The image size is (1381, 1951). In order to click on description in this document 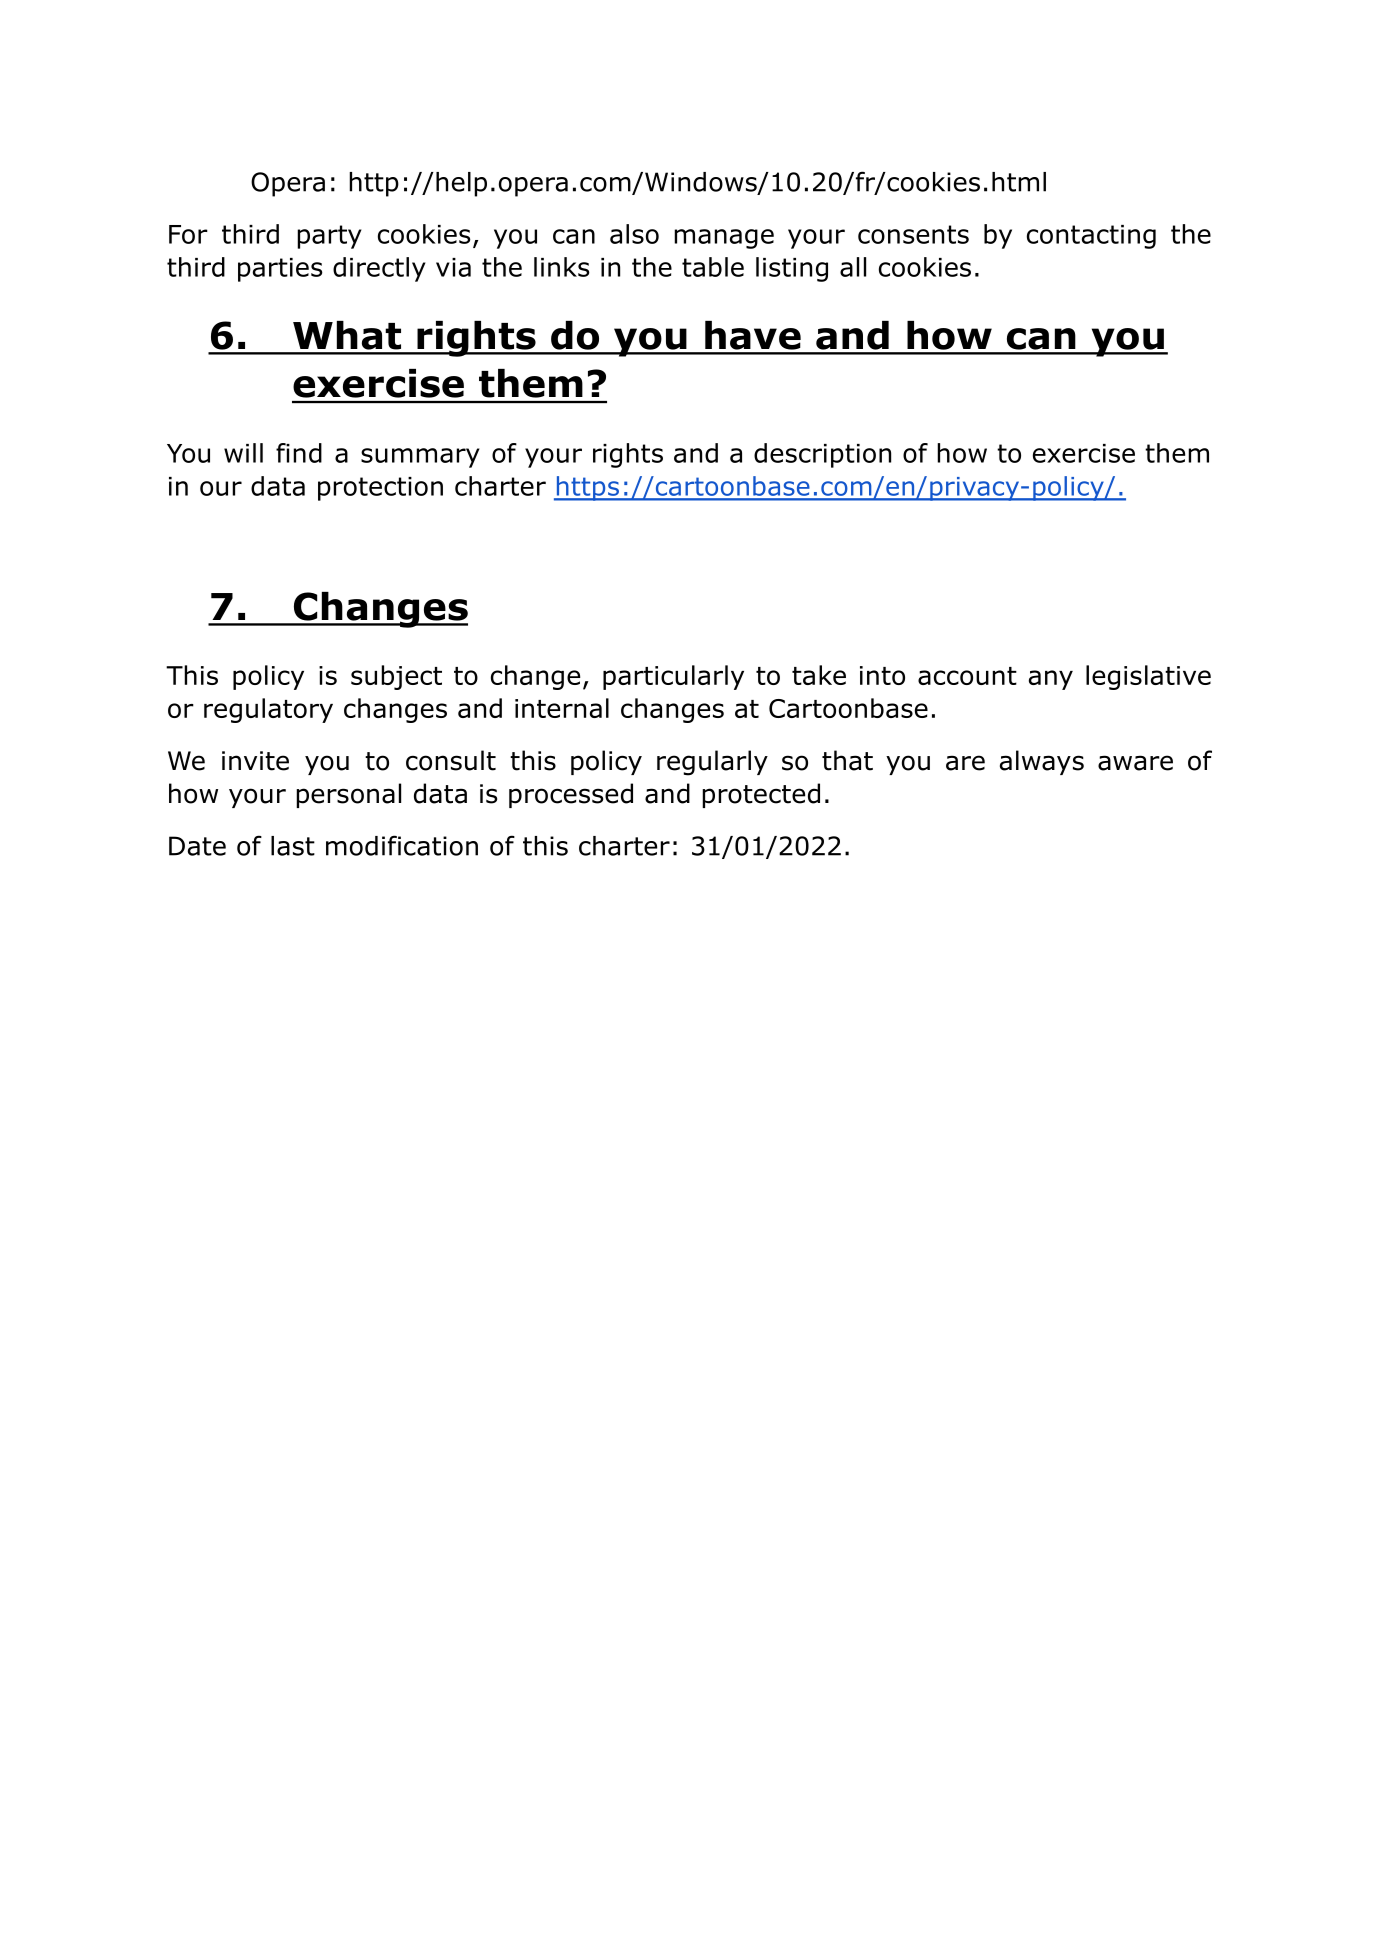, I will do `click(822, 455)`.
